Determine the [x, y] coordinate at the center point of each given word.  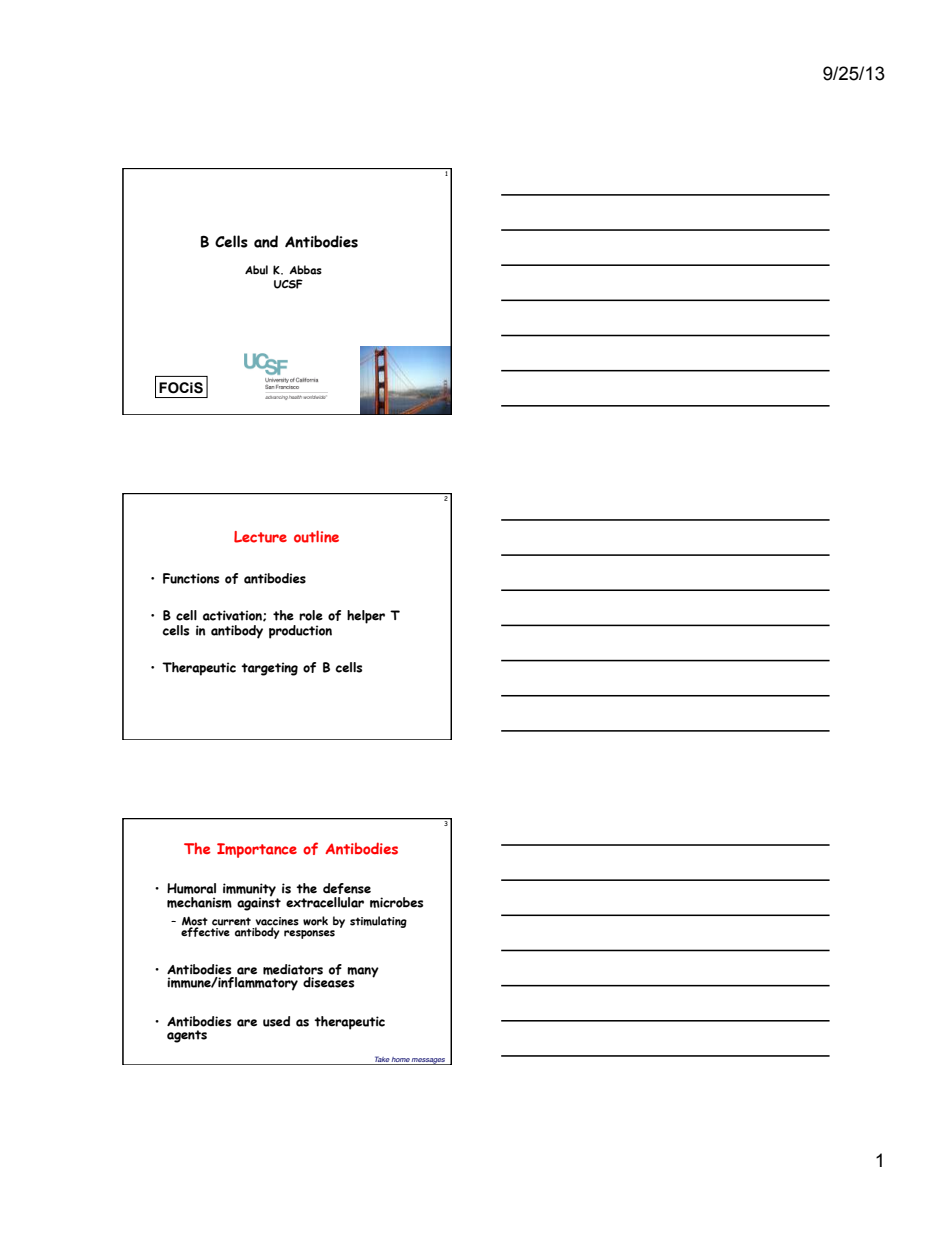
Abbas [305, 270]
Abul [256, 270]
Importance [257, 850]
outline [316, 536]
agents [187, 1036]
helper [366, 617]
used [276, 1021]
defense [347, 888]
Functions [191, 578]
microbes [396, 902]
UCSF [288, 284]
